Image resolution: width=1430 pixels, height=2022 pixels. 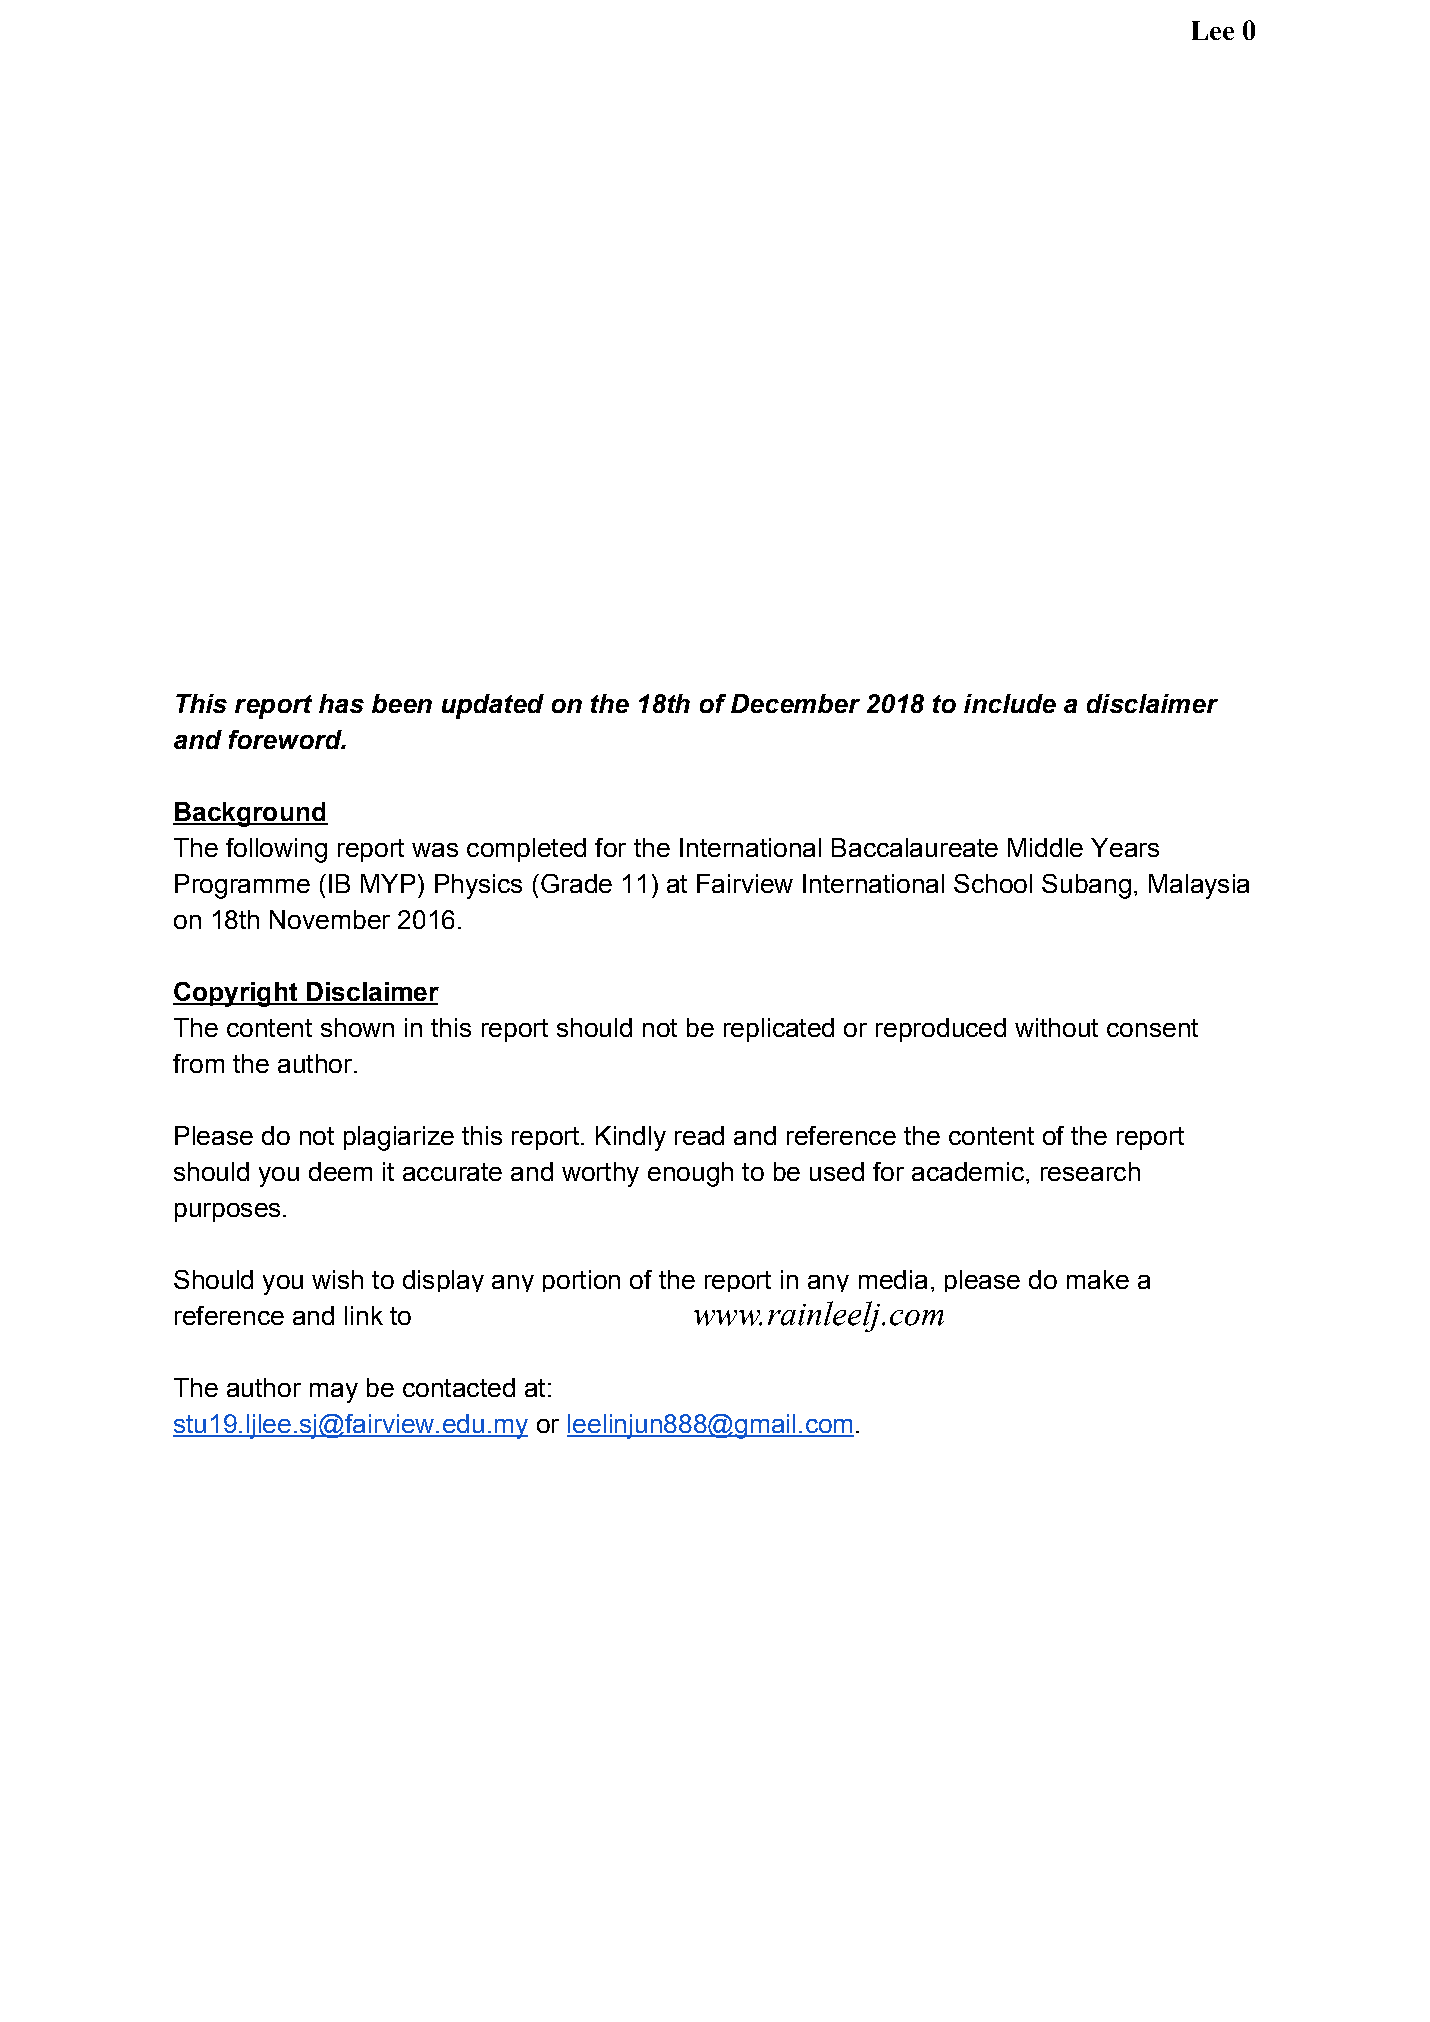 I want to click on include, so click(x=1010, y=703).
